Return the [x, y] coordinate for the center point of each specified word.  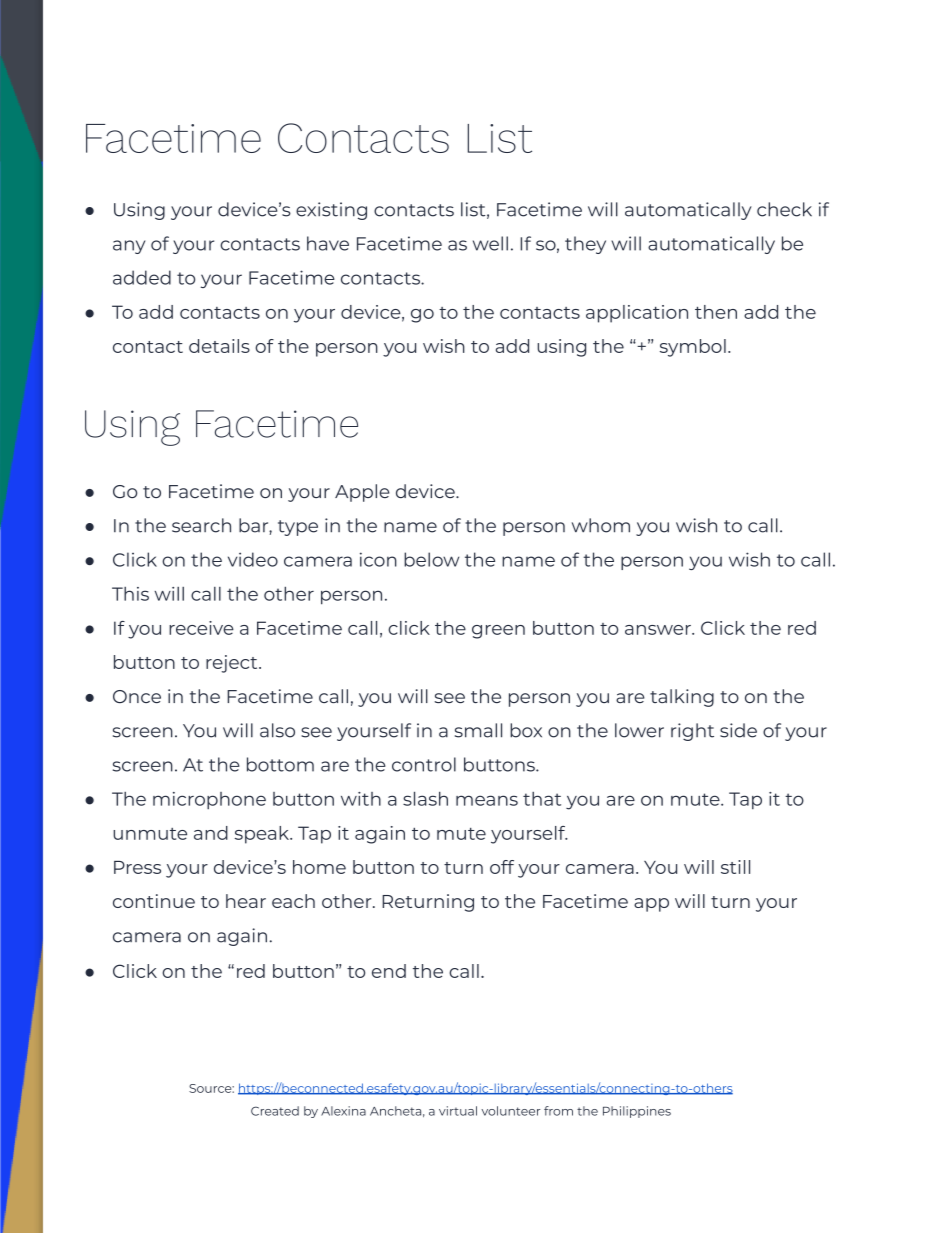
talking [682, 698]
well [490, 243]
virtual [458, 1111]
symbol [693, 348]
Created [275, 1111]
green [498, 632]
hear [246, 901]
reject [233, 664]
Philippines [637, 1112]
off [502, 867]
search [201, 525]
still [735, 867]
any [129, 247]
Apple [362, 493]
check [784, 209]
